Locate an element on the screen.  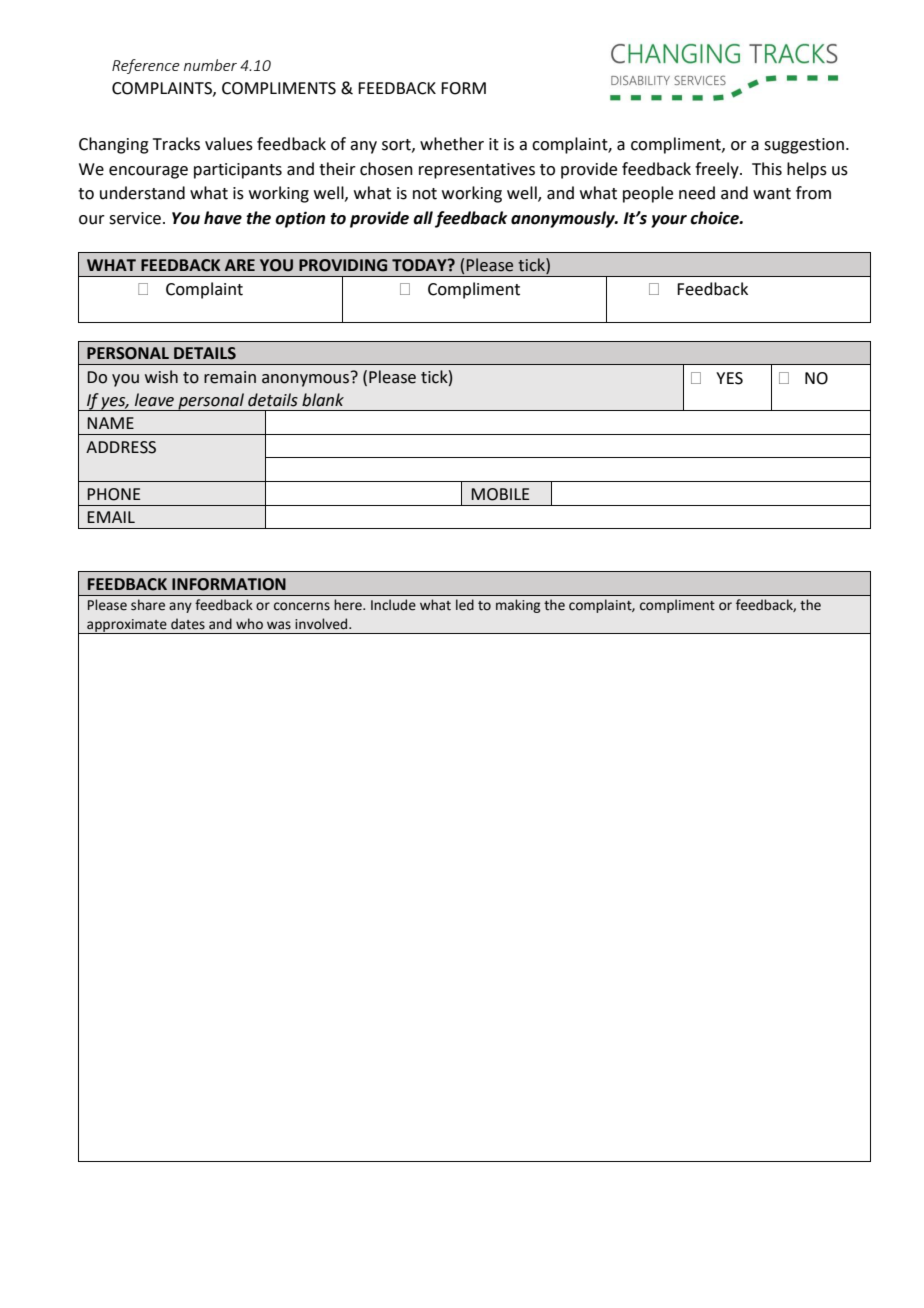
your is located at coordinates (669, 221).
